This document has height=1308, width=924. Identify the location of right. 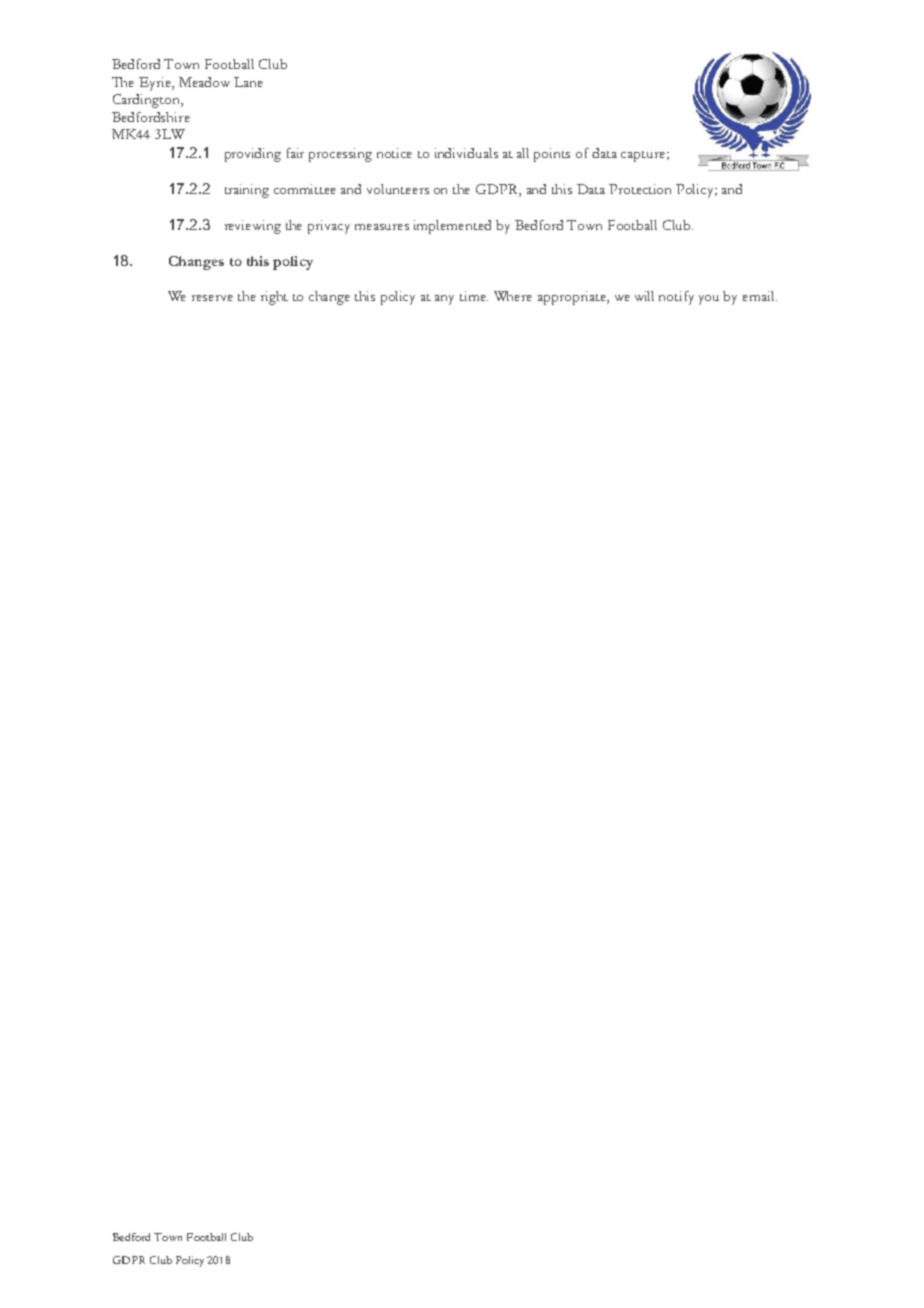
(274, 298).
